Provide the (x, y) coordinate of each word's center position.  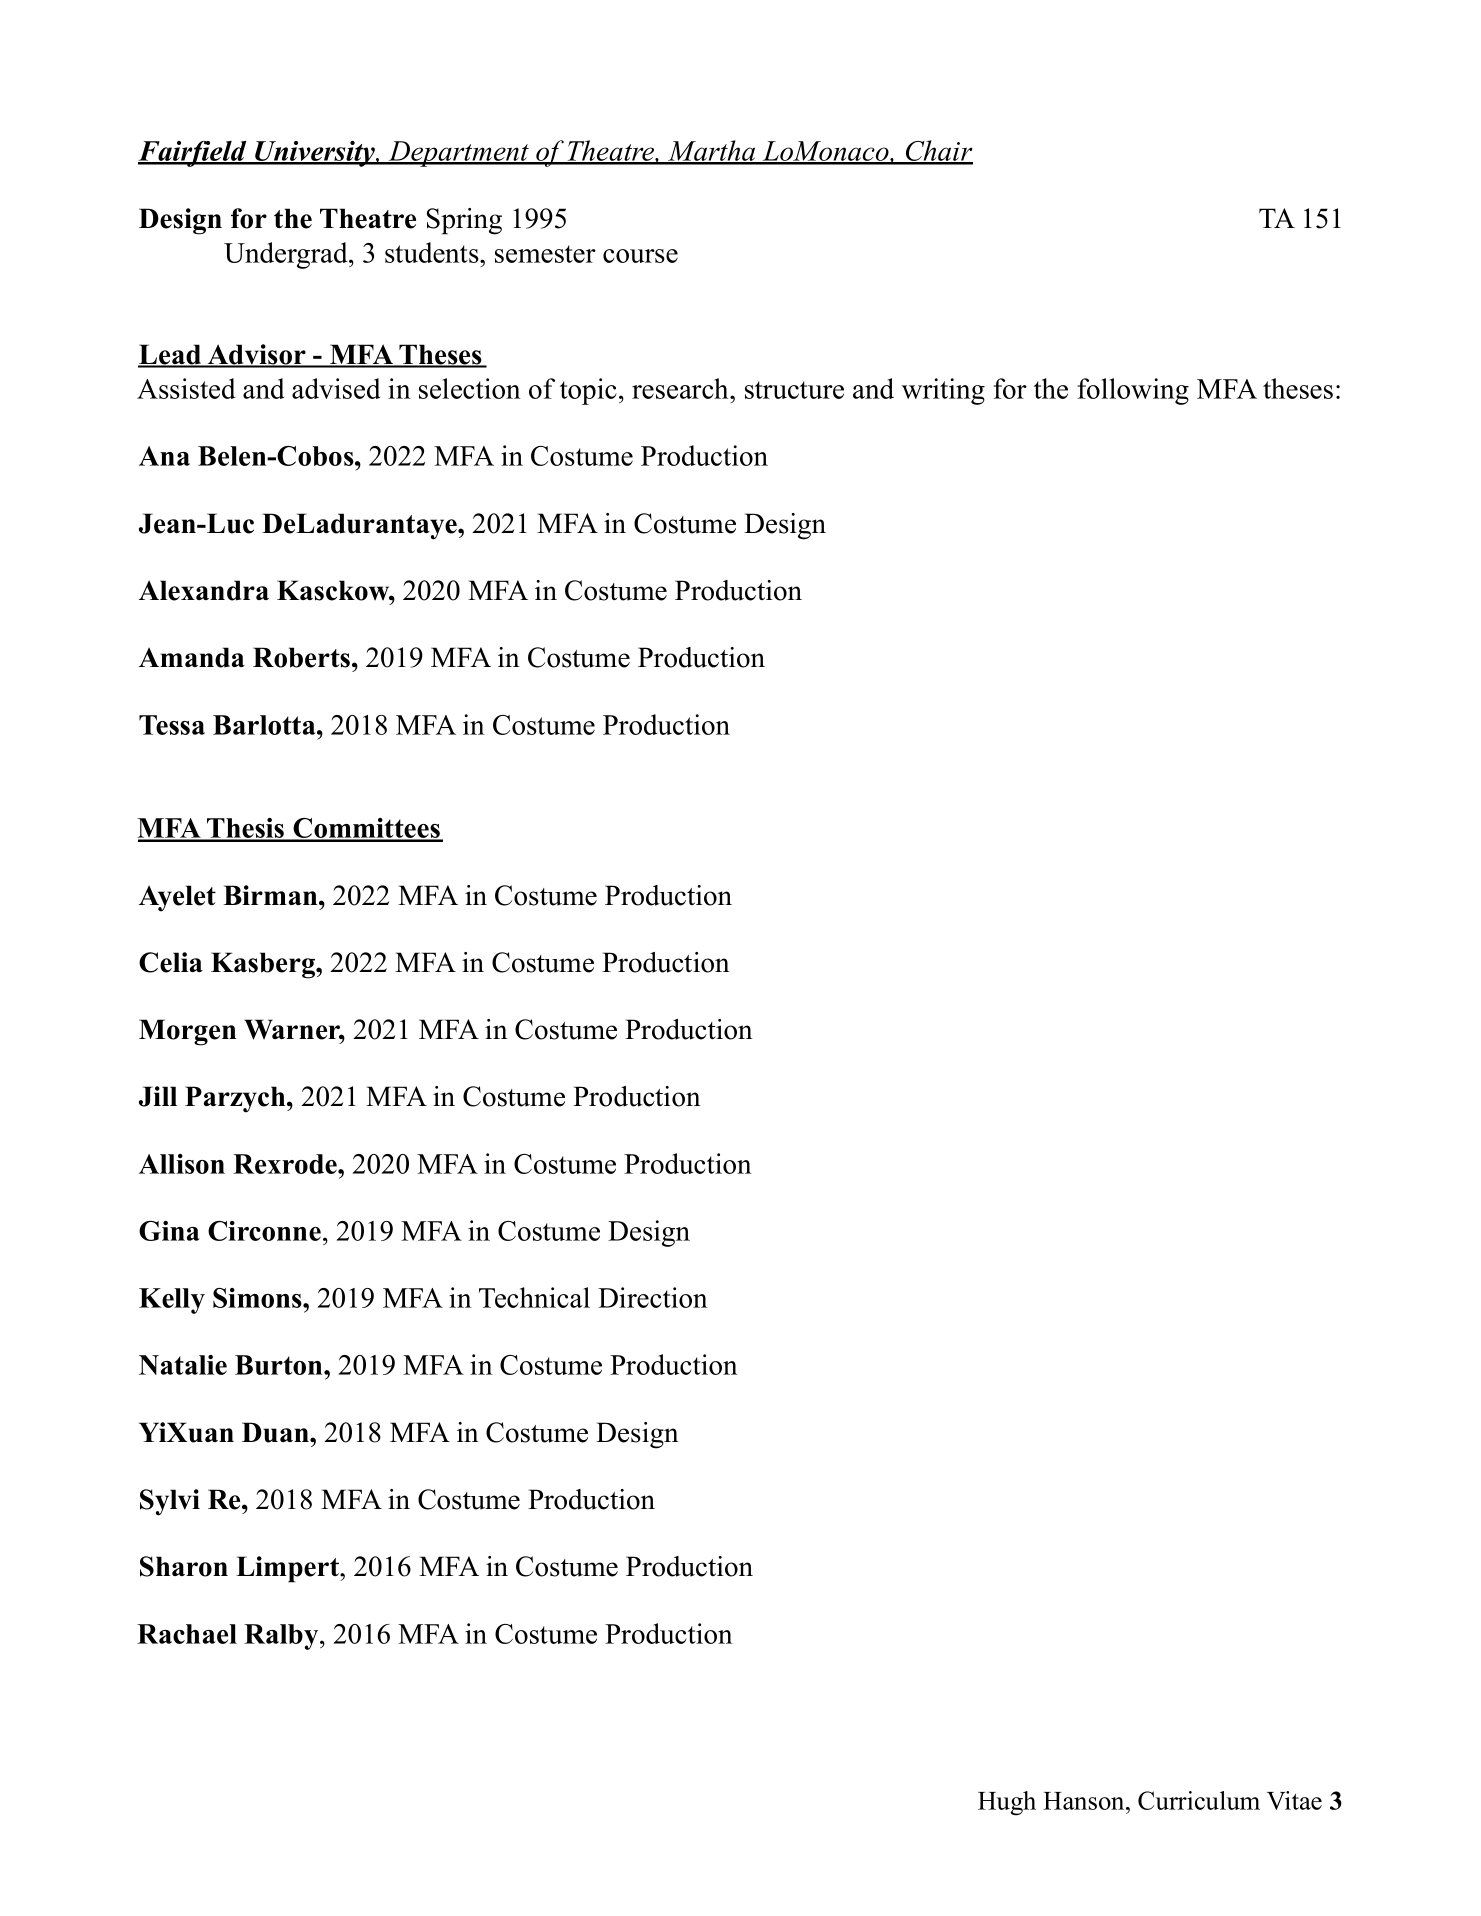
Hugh (1007, 1803)
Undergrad (287, 255)
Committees (366, 829)
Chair (938, 152)
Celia (171, 962)
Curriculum (1199, 1800)
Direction (653, 1297)
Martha (712, 152)
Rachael (187, 1634)
